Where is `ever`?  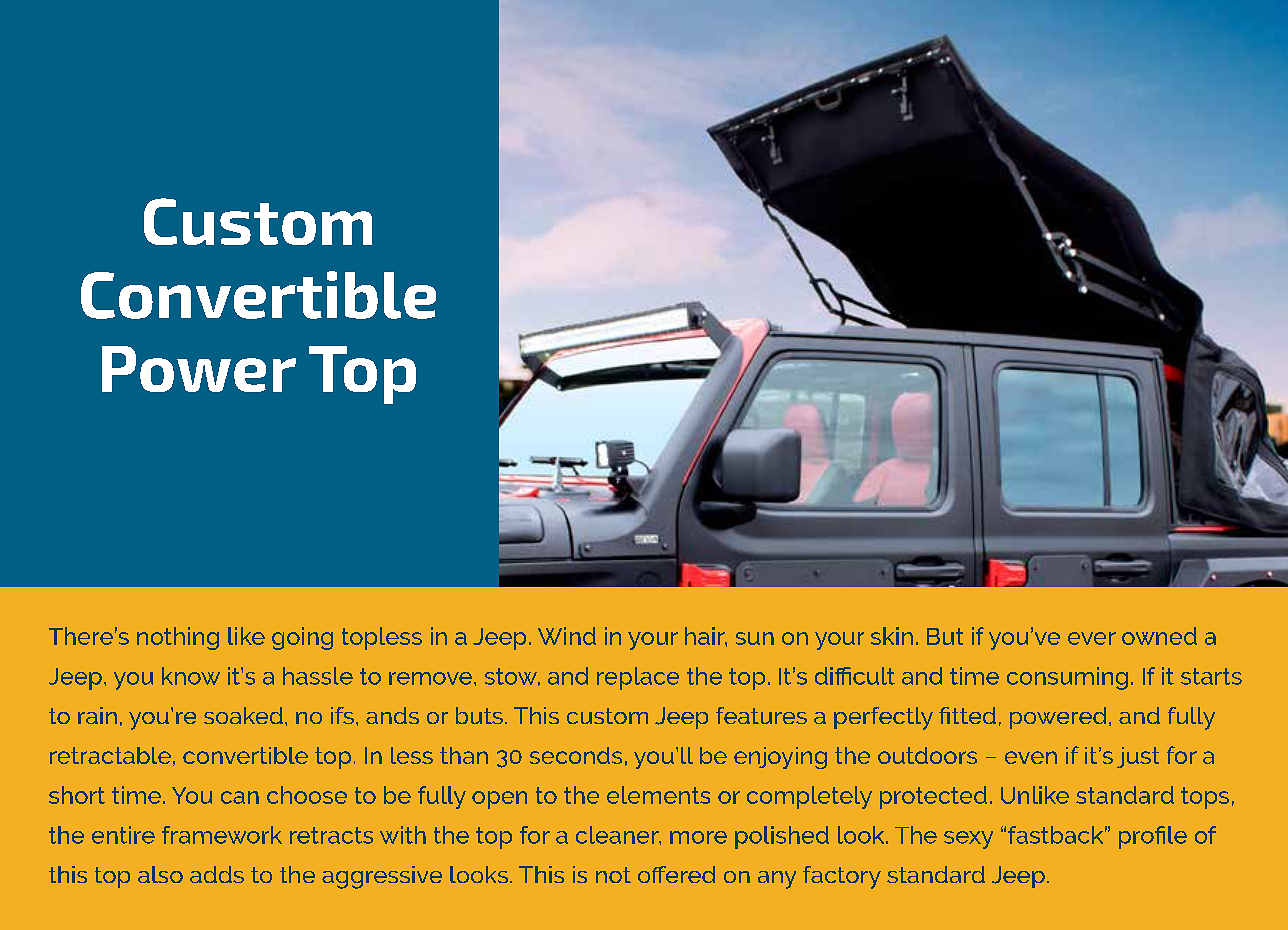 ever is located at coordinates (1092, 638).
